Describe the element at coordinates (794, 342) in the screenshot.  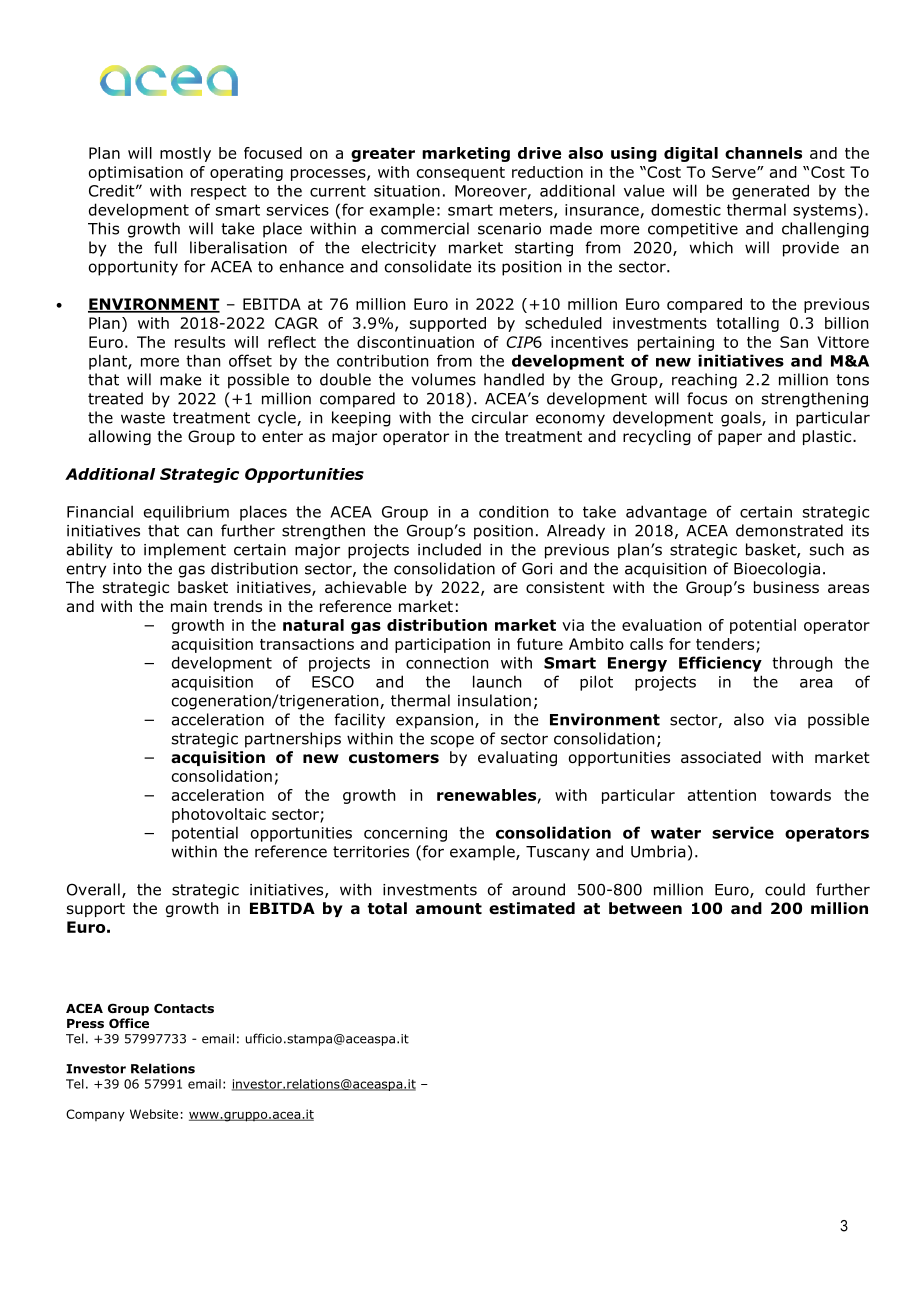
I see `San` at that location.
